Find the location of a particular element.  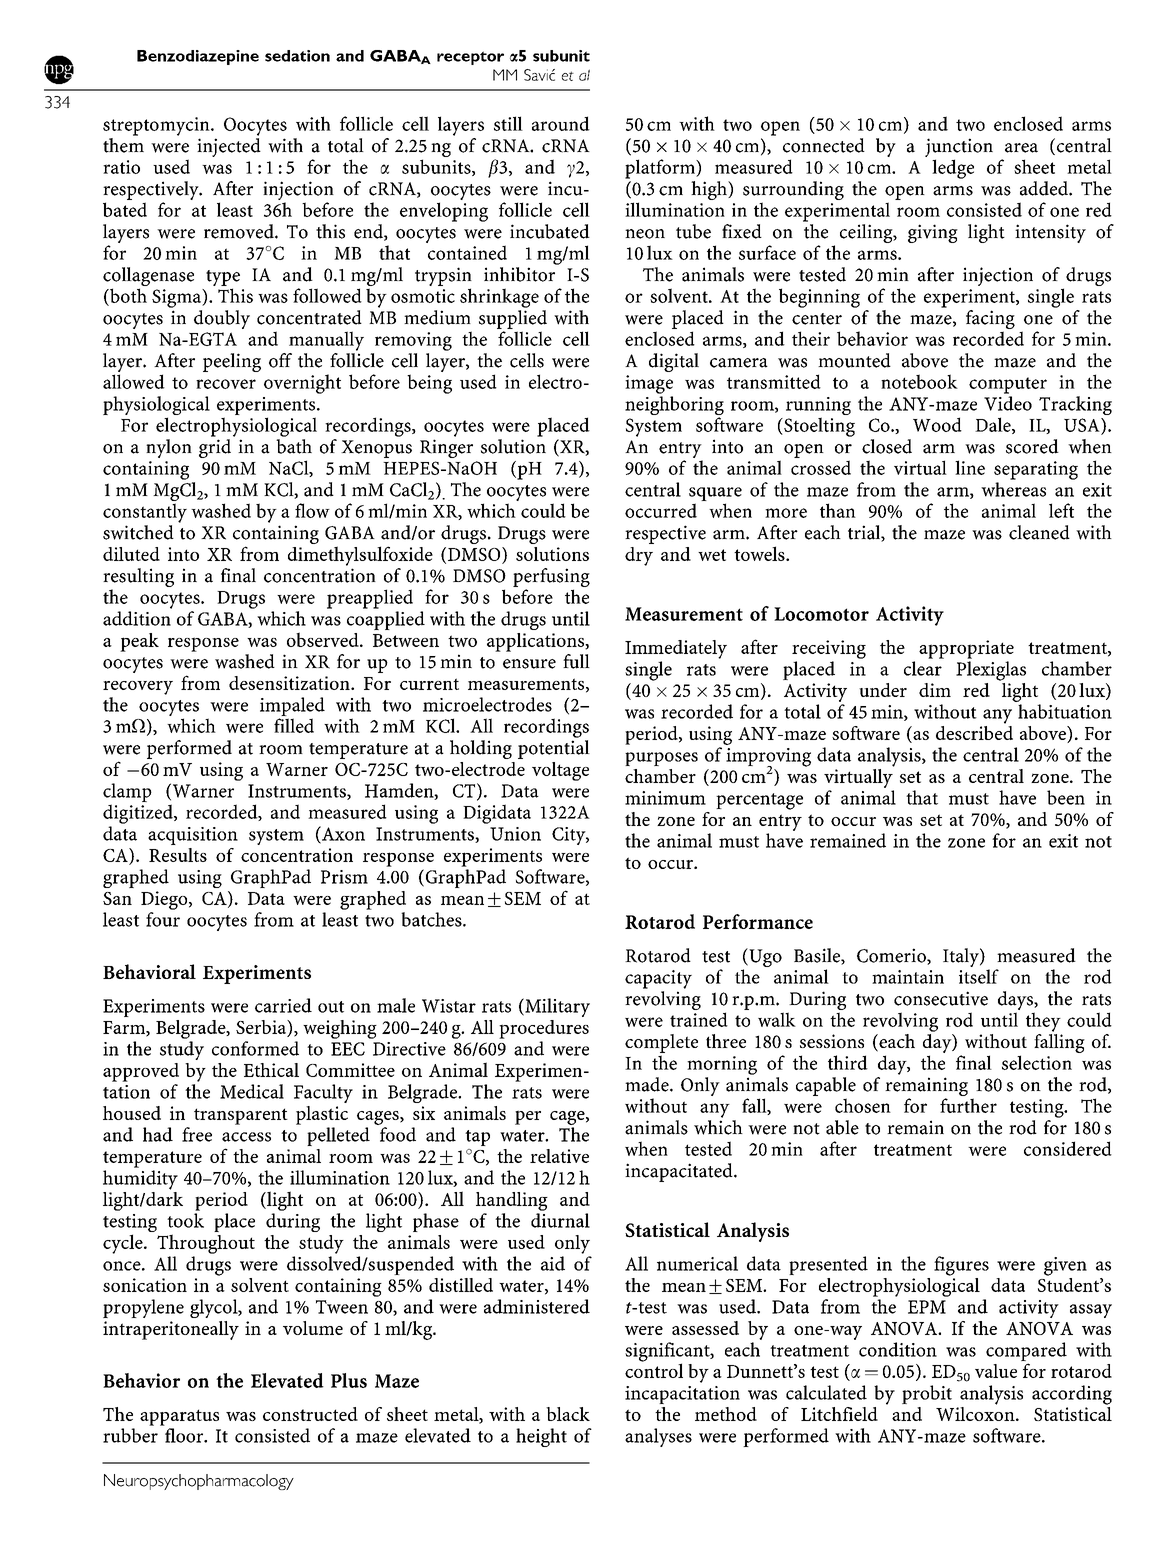

filled is located at coordinates (294, 725).
